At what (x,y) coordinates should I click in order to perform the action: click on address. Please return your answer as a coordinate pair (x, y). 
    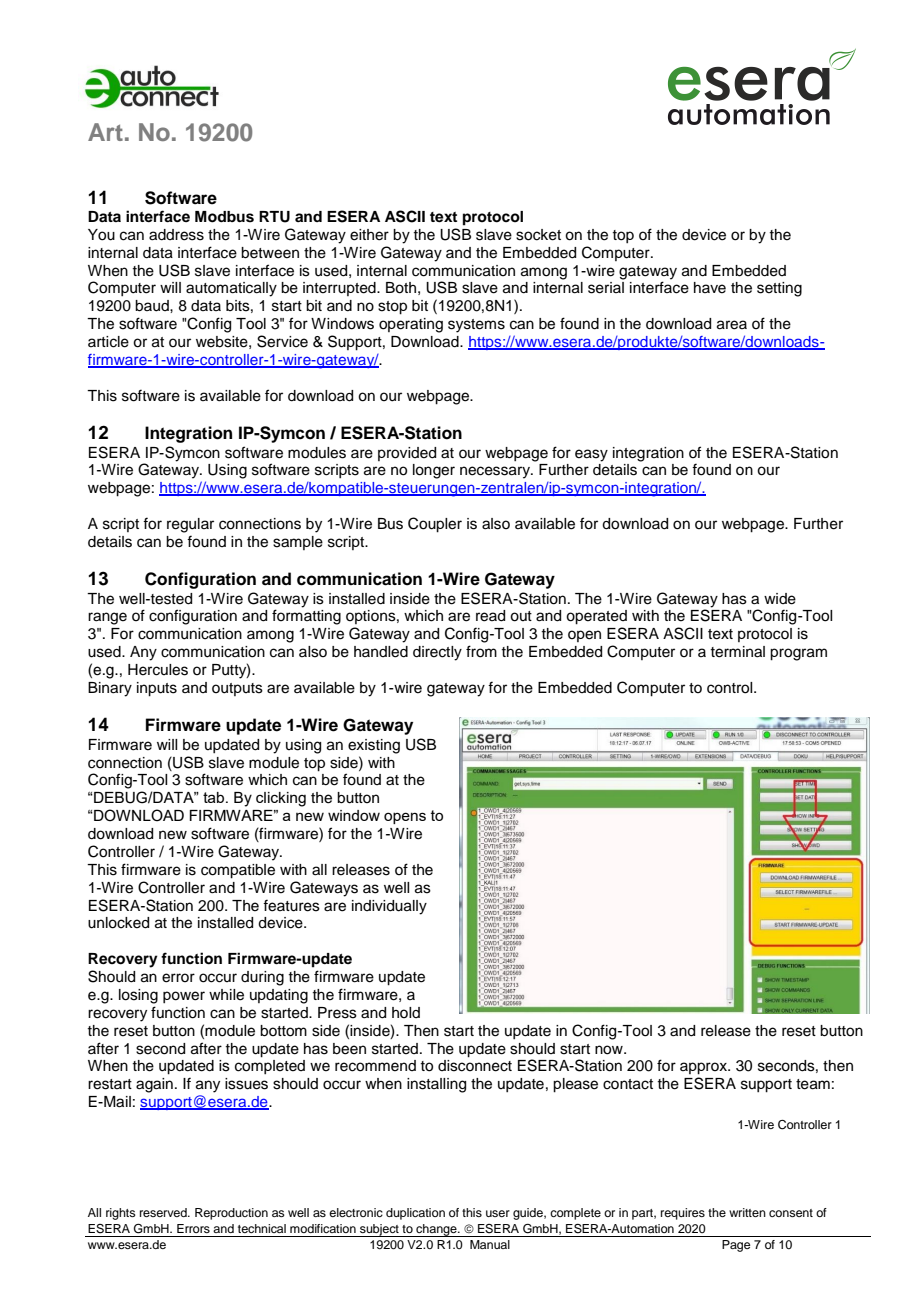
    Looking at the image, I should click on (176, 235).
